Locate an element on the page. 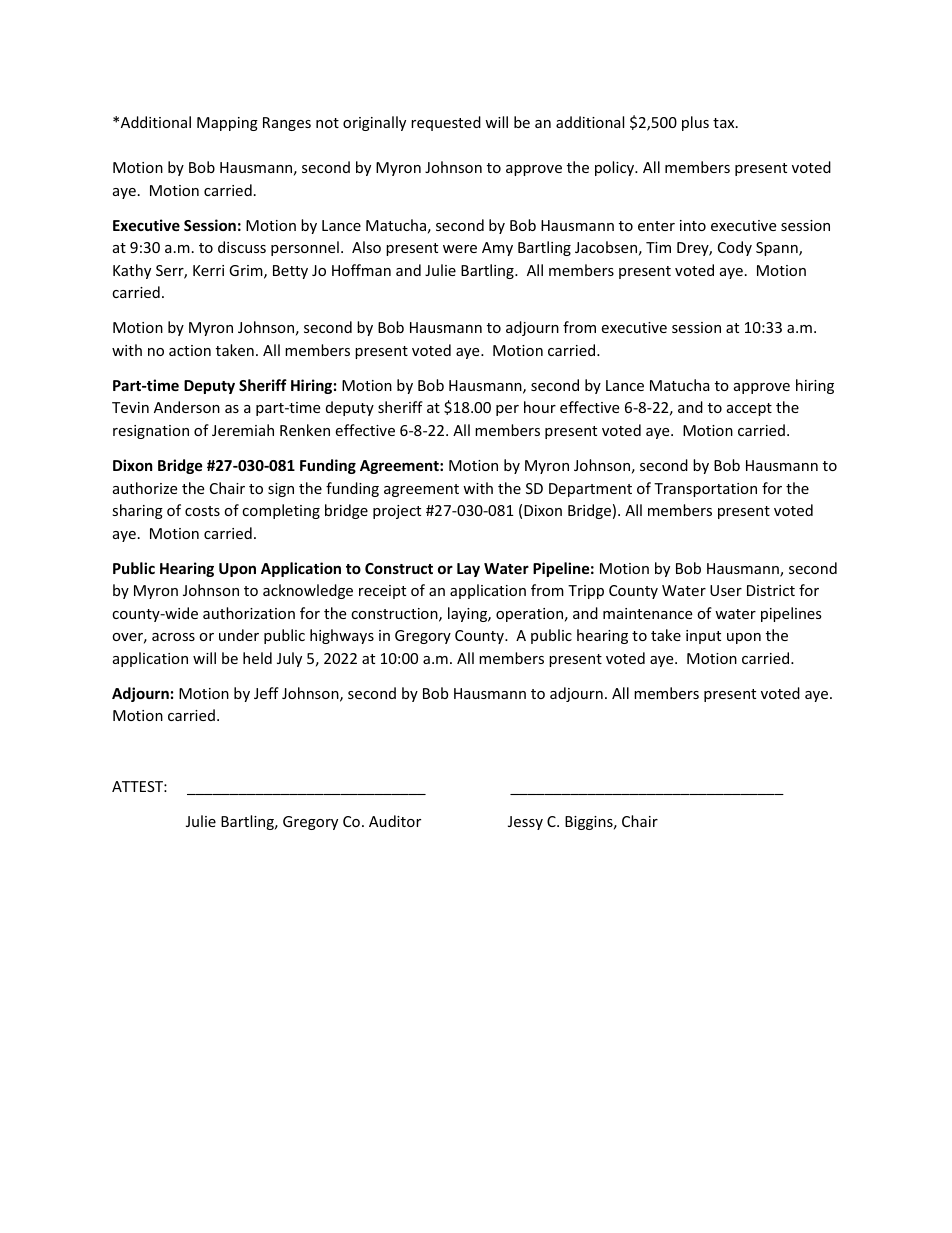 This page has width=952, height=1233. plus is located at coordinates (695, 123).
